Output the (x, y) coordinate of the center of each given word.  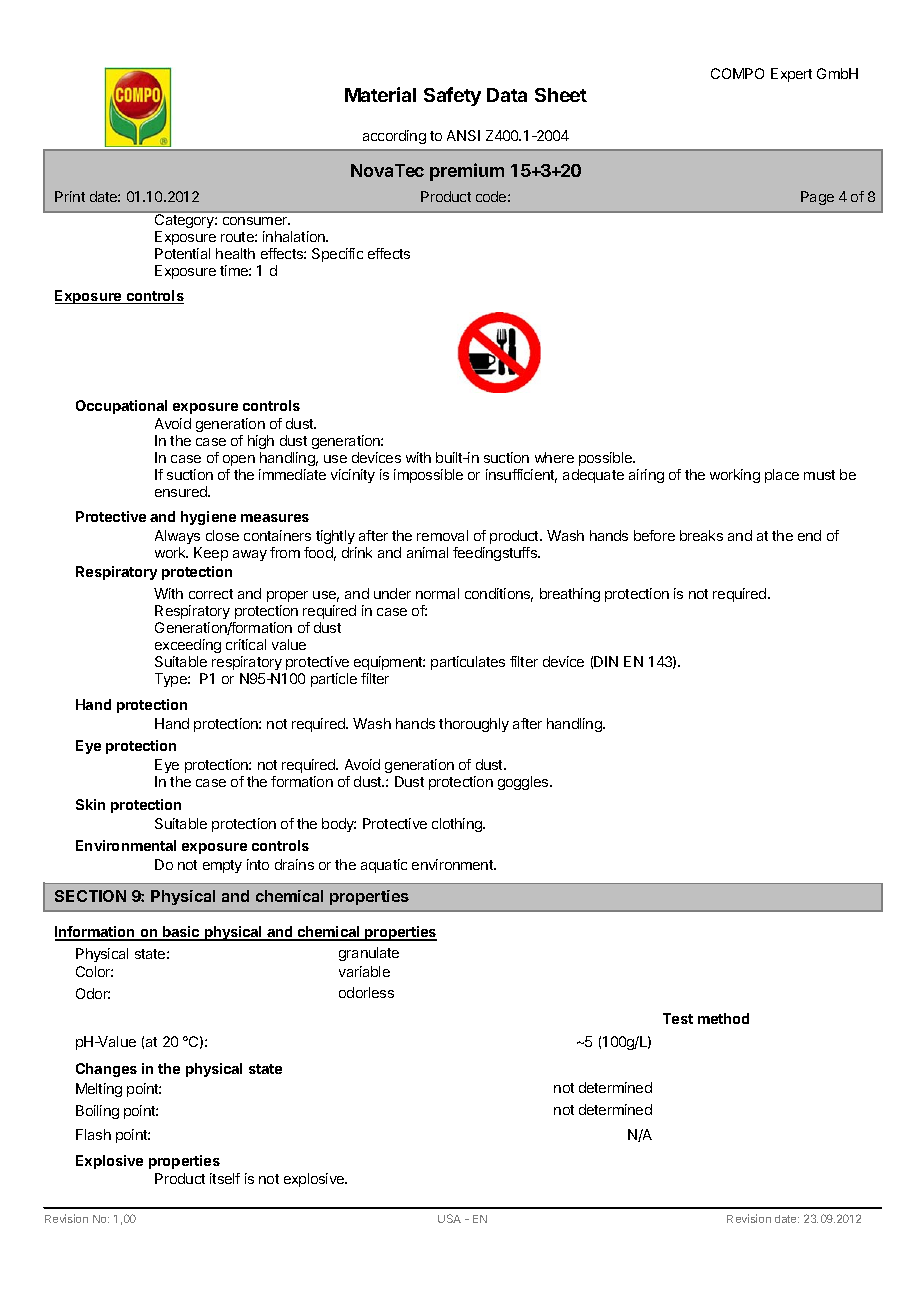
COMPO (737, 73)
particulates (468, 663)
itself (225, 1178)
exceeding (188, 646)
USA (449, 1218)
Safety (452, 96)
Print (70, 196)
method (723, 1018)
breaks (701, 535)
